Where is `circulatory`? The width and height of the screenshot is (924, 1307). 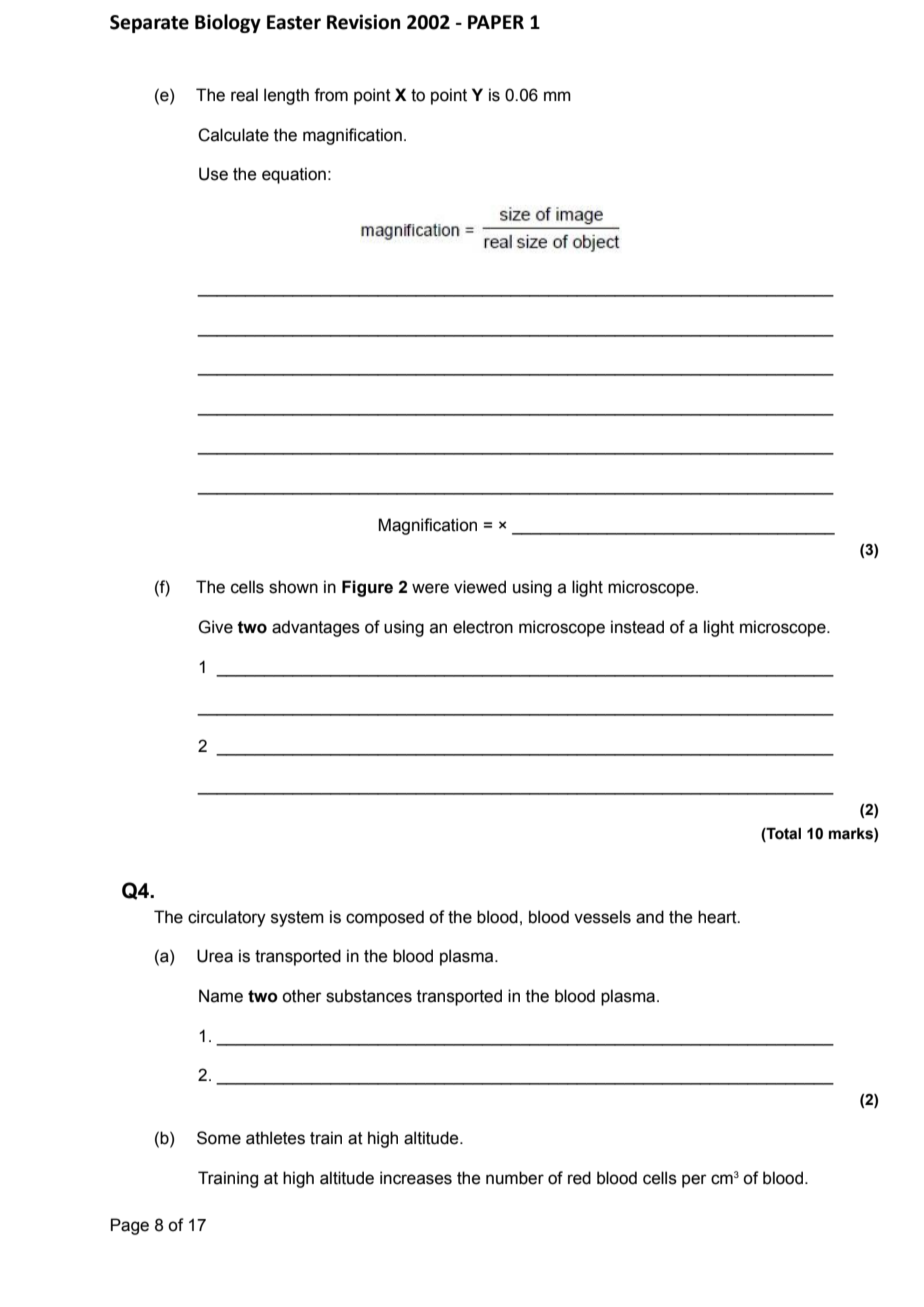 circulatory is located at coordinates (227, 918).
